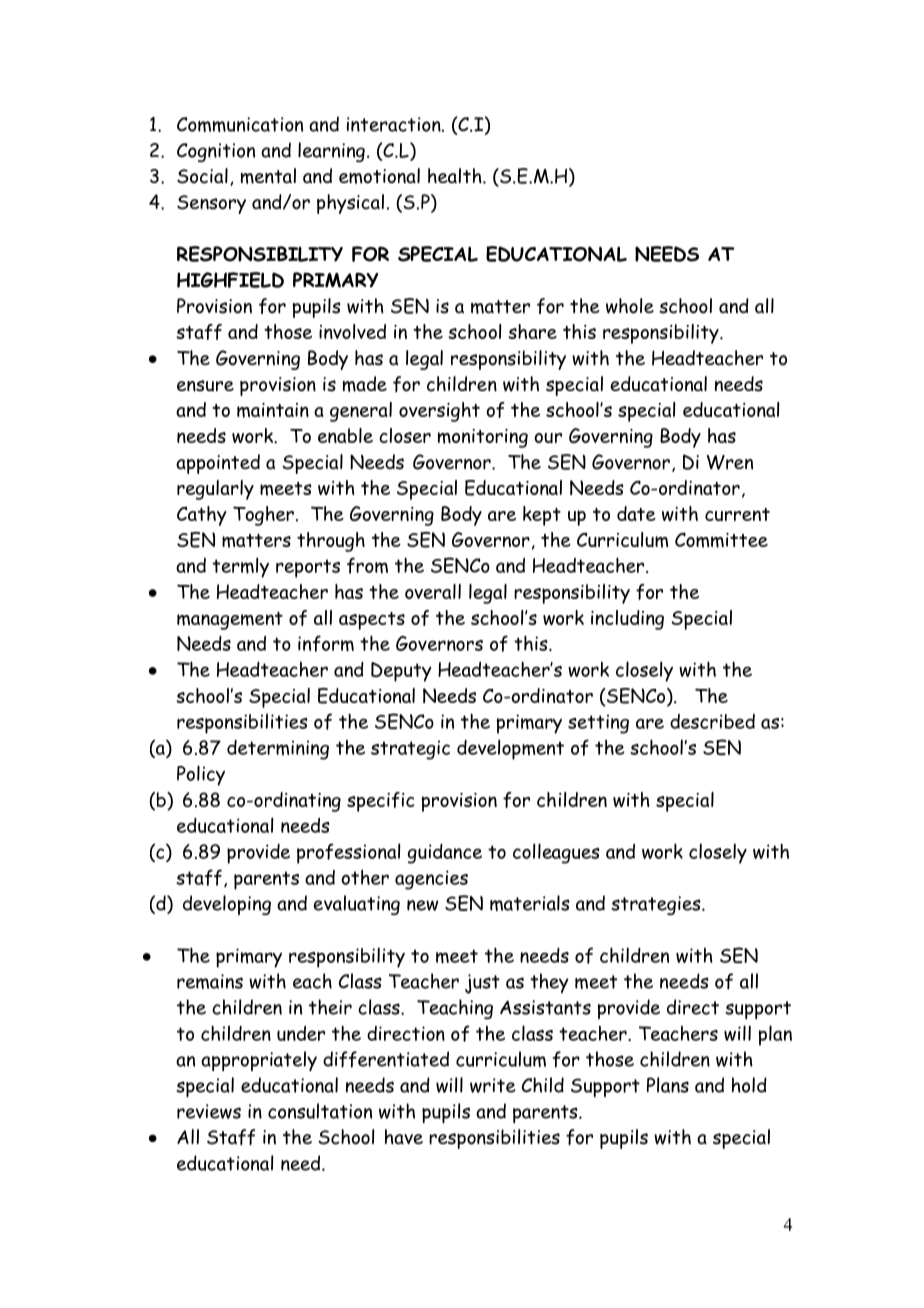 Image resolution: width=924 pixels, height=1308 pixels. What do you see at coordinates (630, 306) in the image?
I see `whole` at bounding box center [630, 306].
